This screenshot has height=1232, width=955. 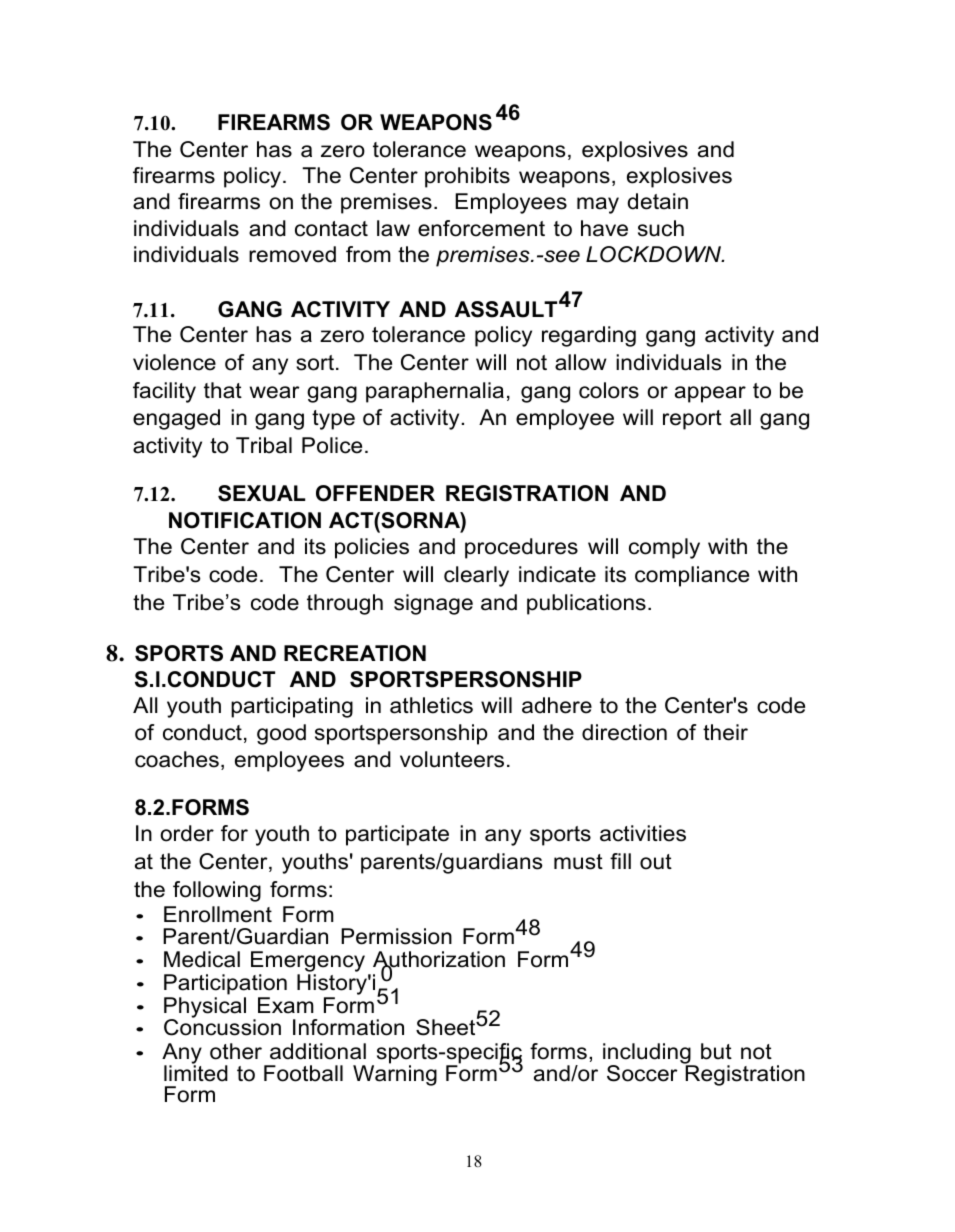 I want to click on prohibits, so click(x=467, y=177).
